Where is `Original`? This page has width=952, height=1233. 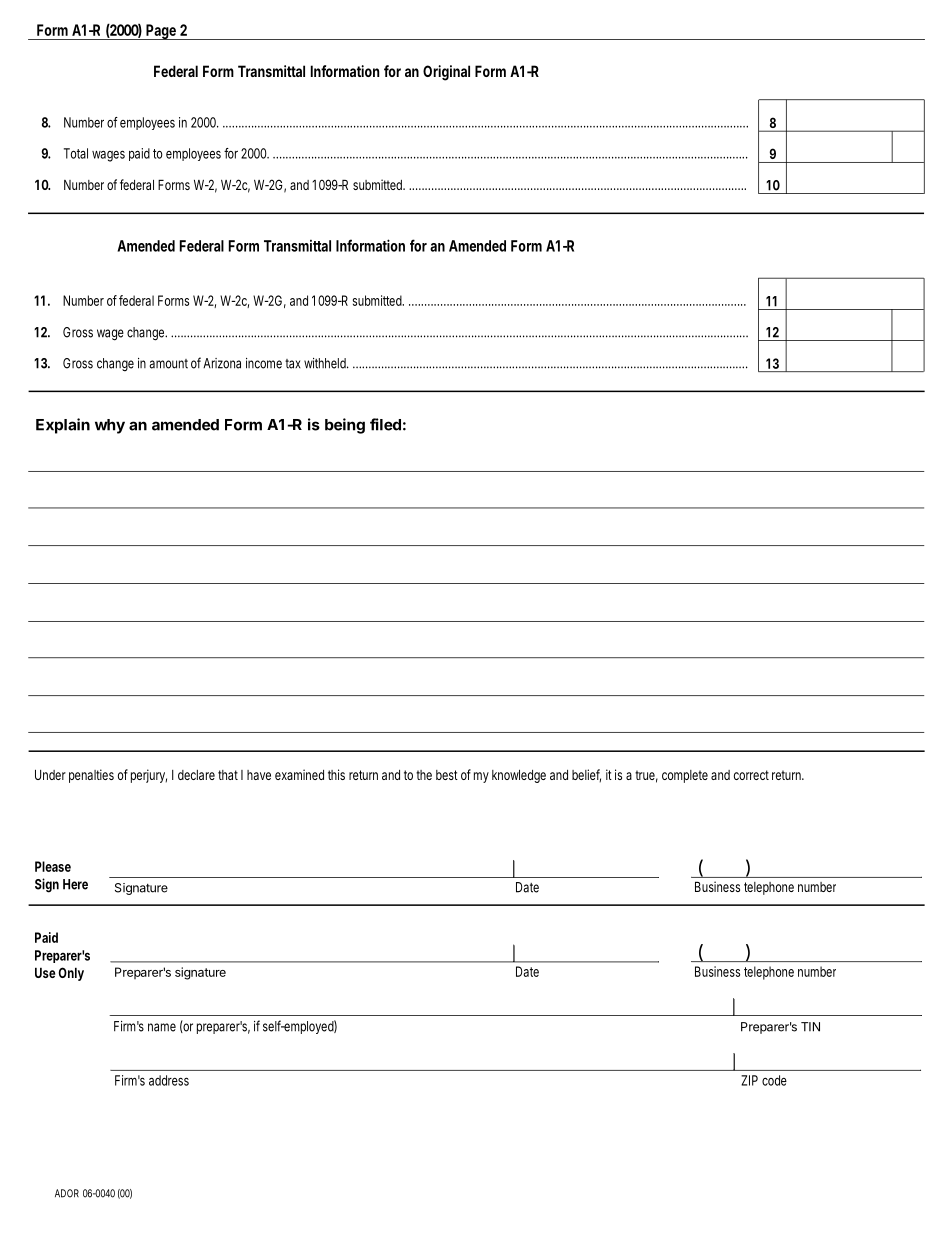
Original is located at coordinates (446, 73).
